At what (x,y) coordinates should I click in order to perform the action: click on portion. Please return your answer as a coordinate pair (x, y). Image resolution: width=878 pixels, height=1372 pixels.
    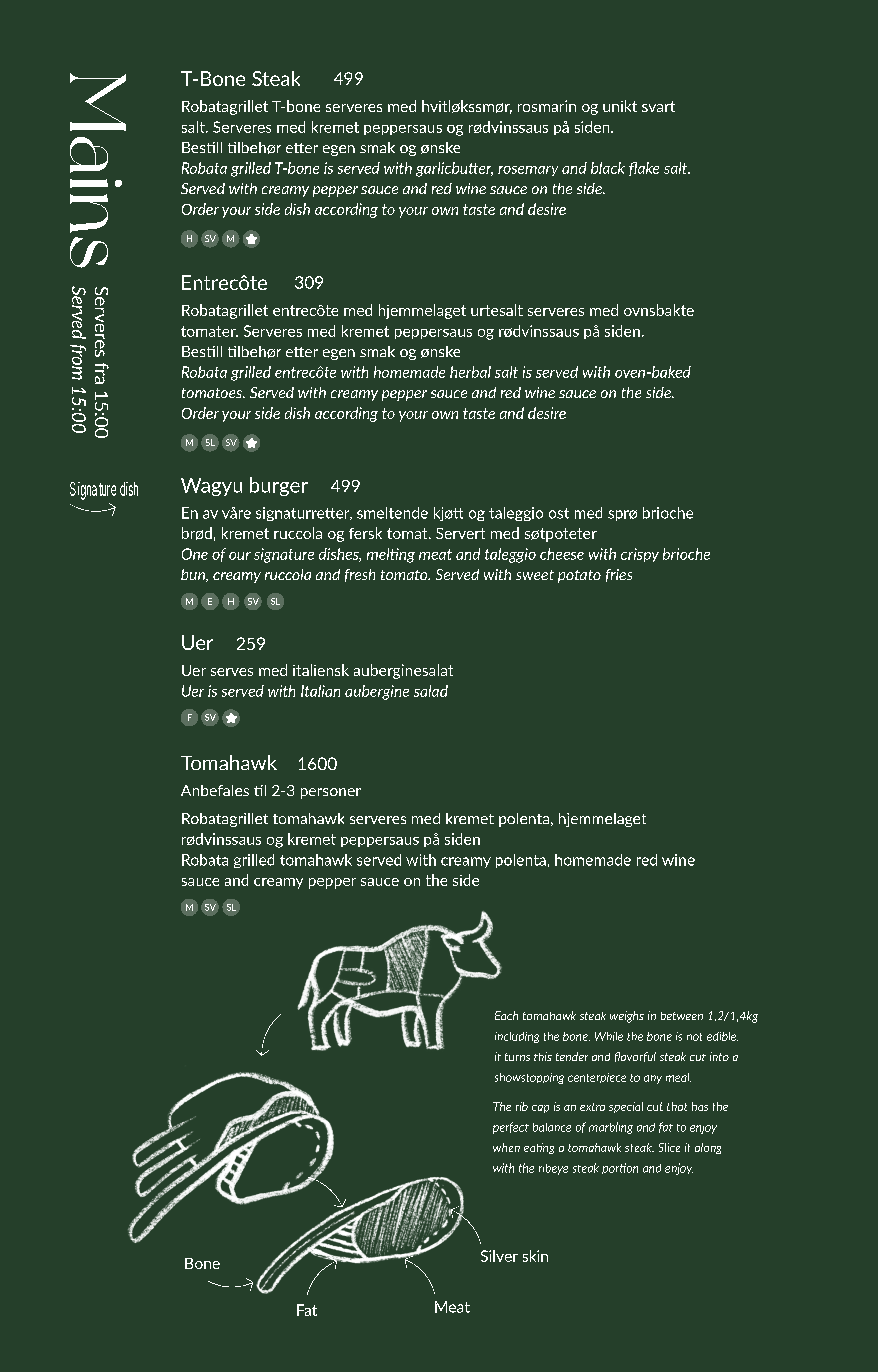
    Looking at the image, I should click on (620, 1168).
